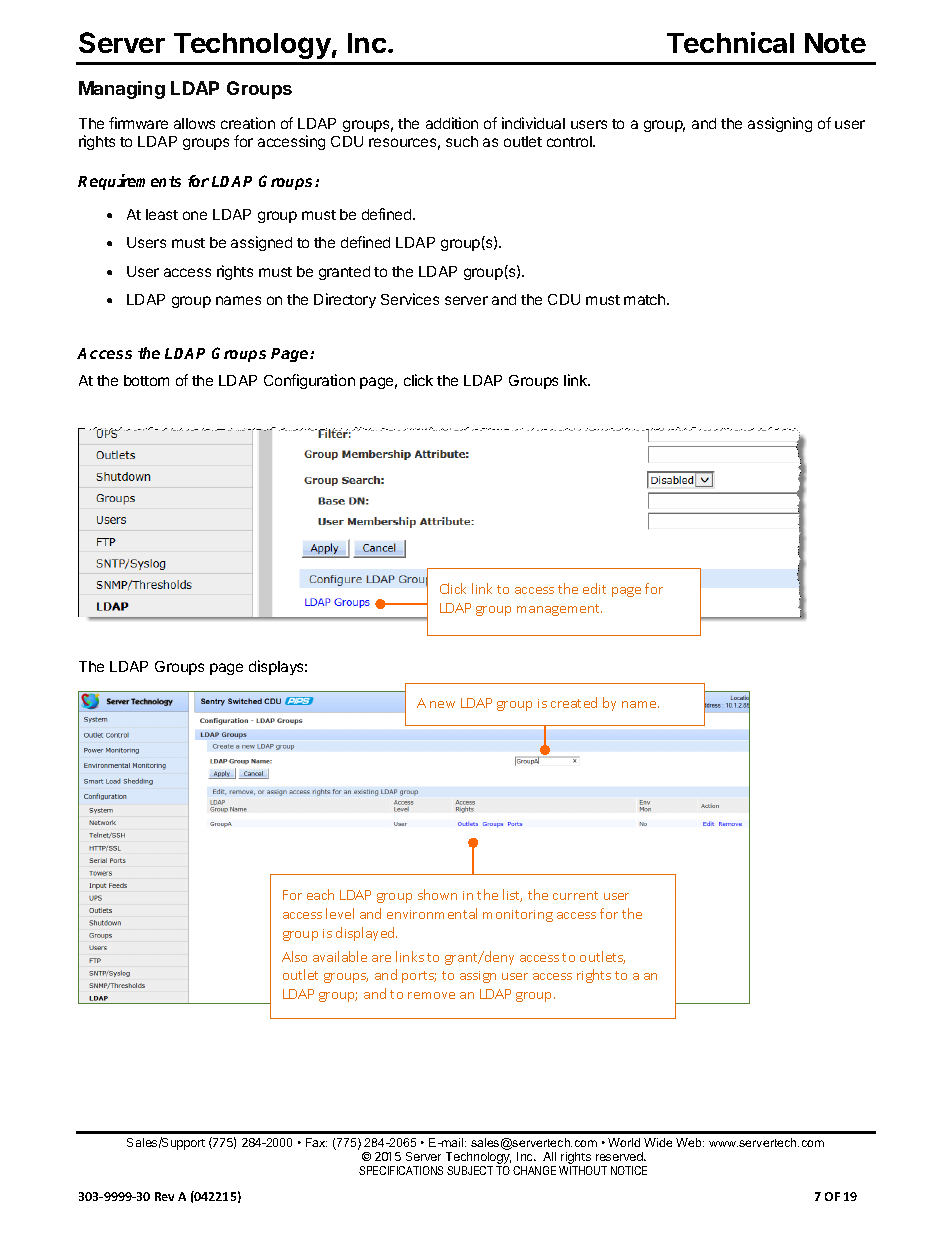 The height and width of the screenshot is (1233, 952). What do you see at coordinates (470, 1170) in the screenshot?
I see `SUBJECT` at bounding box center [470, 1170].
